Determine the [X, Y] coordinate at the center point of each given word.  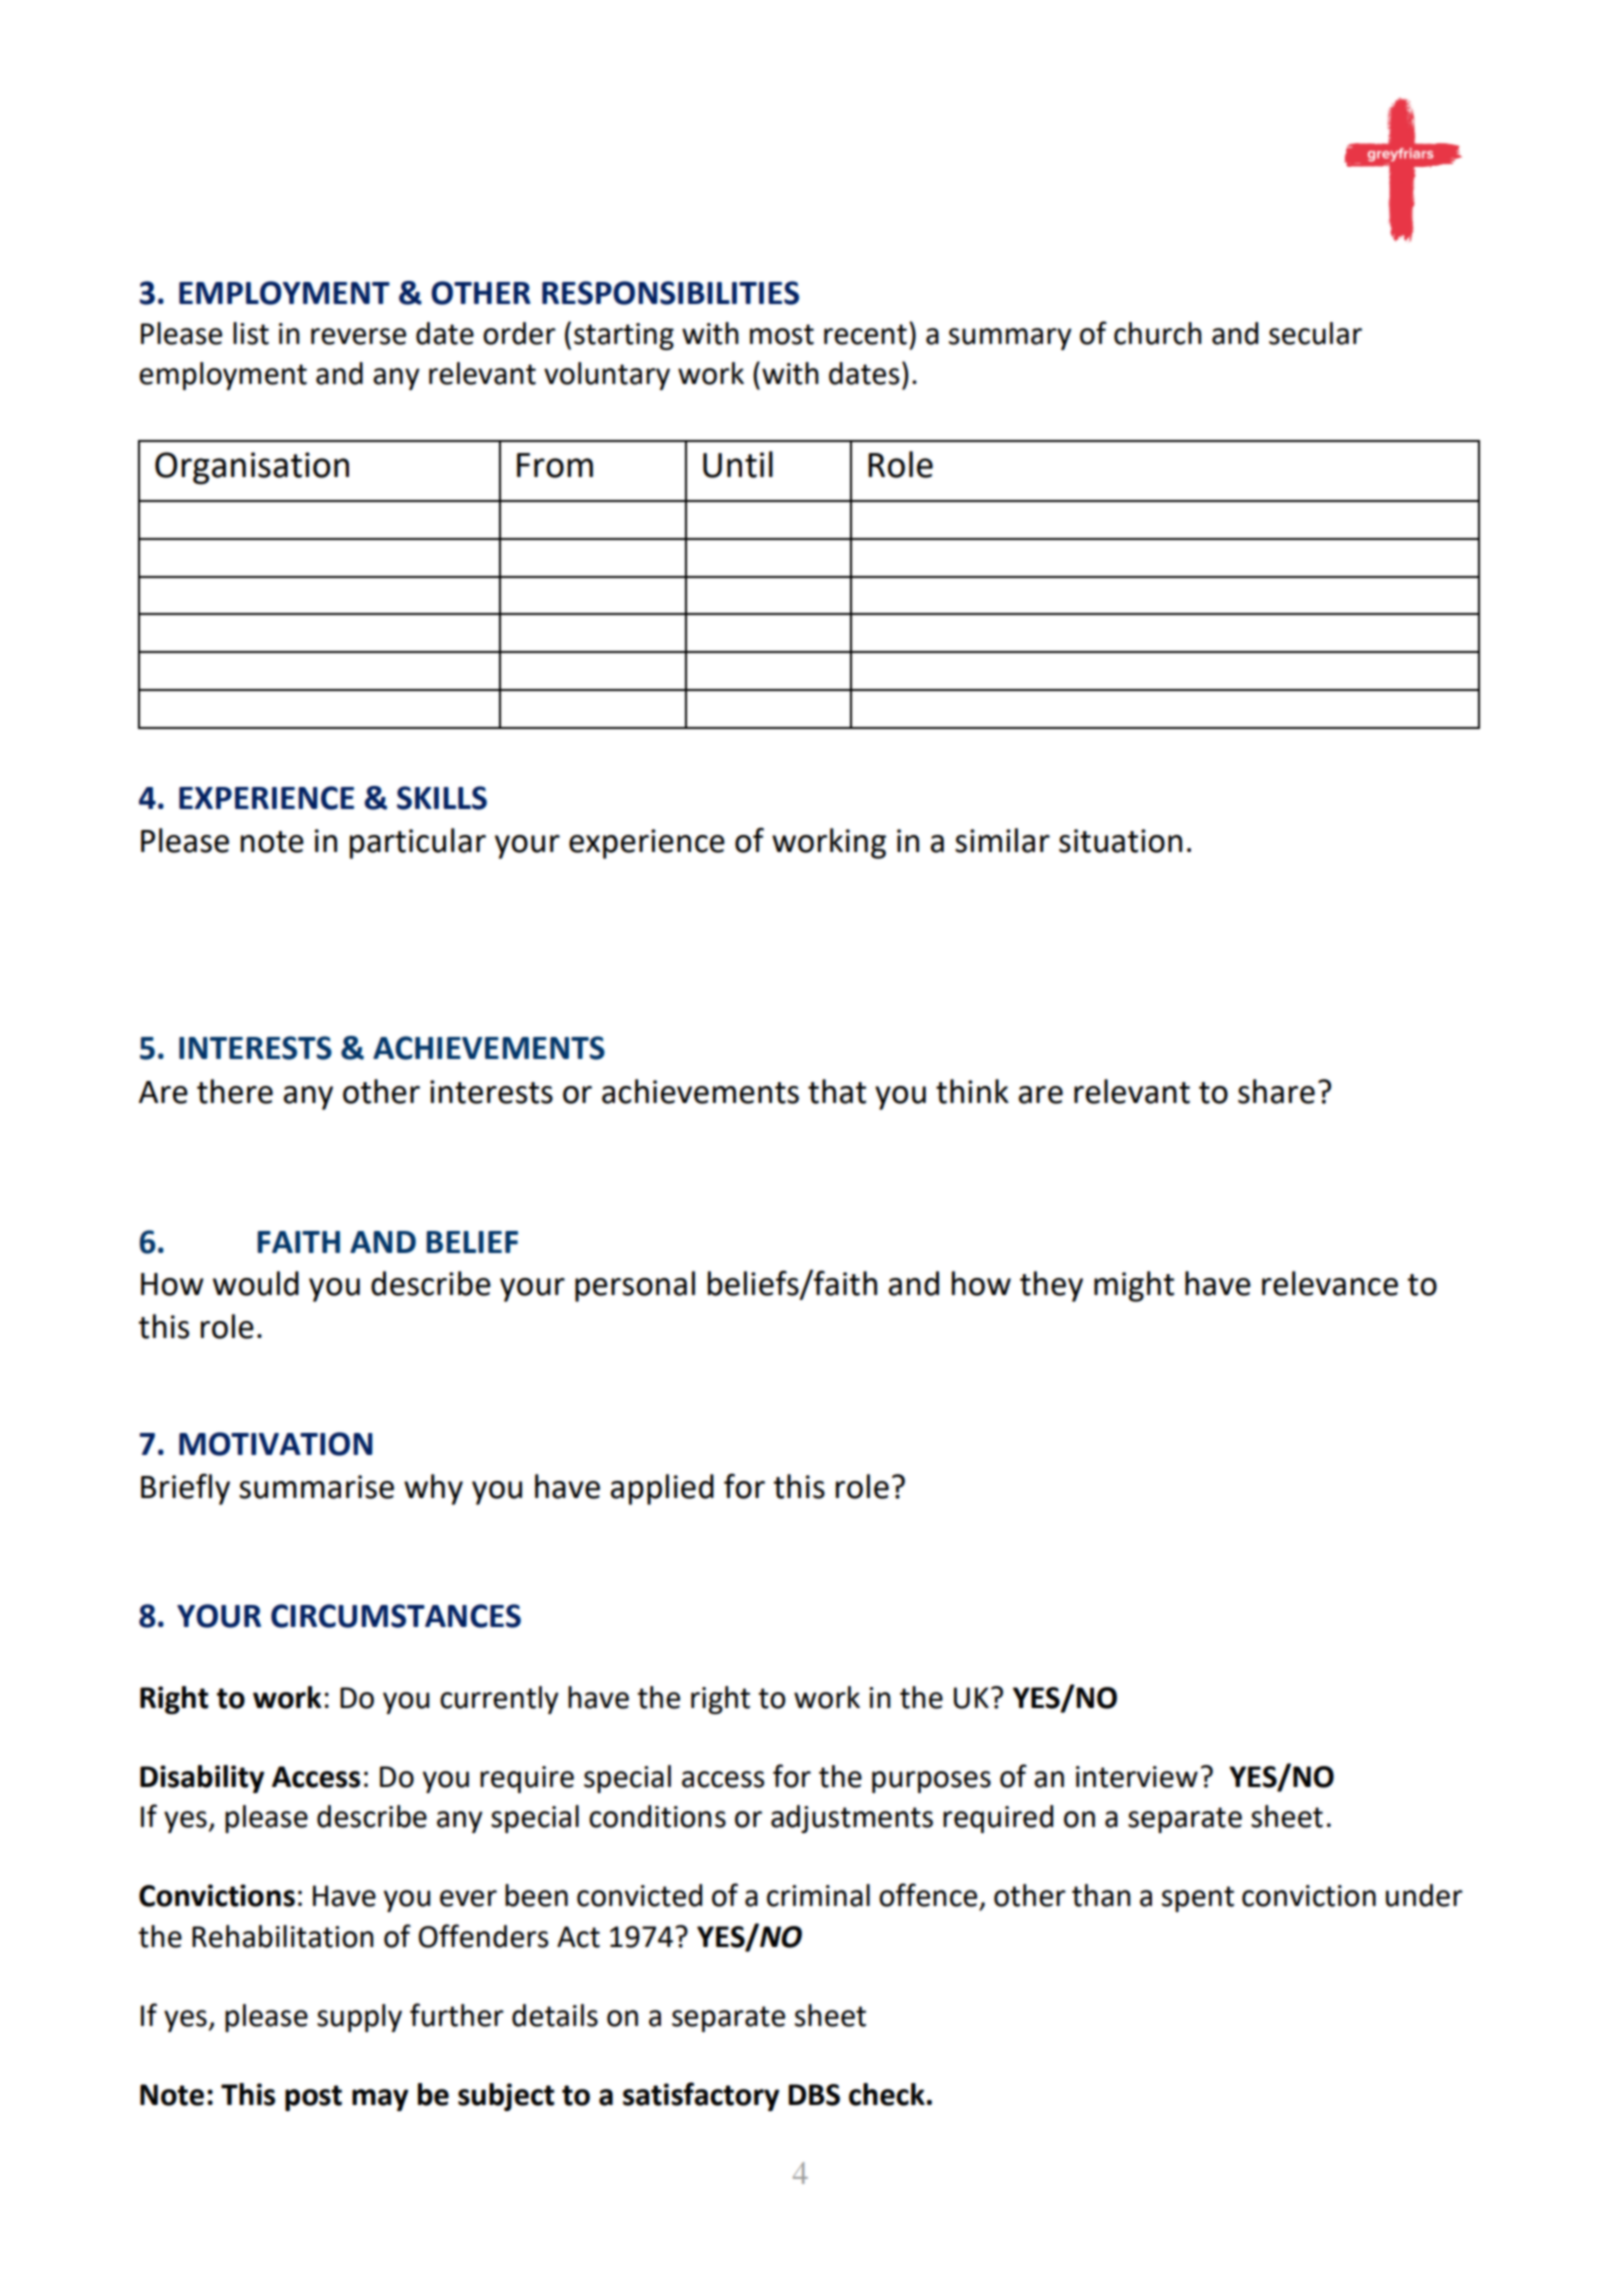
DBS [814, 2095]
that [837, 1091]
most [782, 334]
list [251, 333]
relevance [1330, 1283]
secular [1315, 333]
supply [359, 2018]
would [256, 1283]
